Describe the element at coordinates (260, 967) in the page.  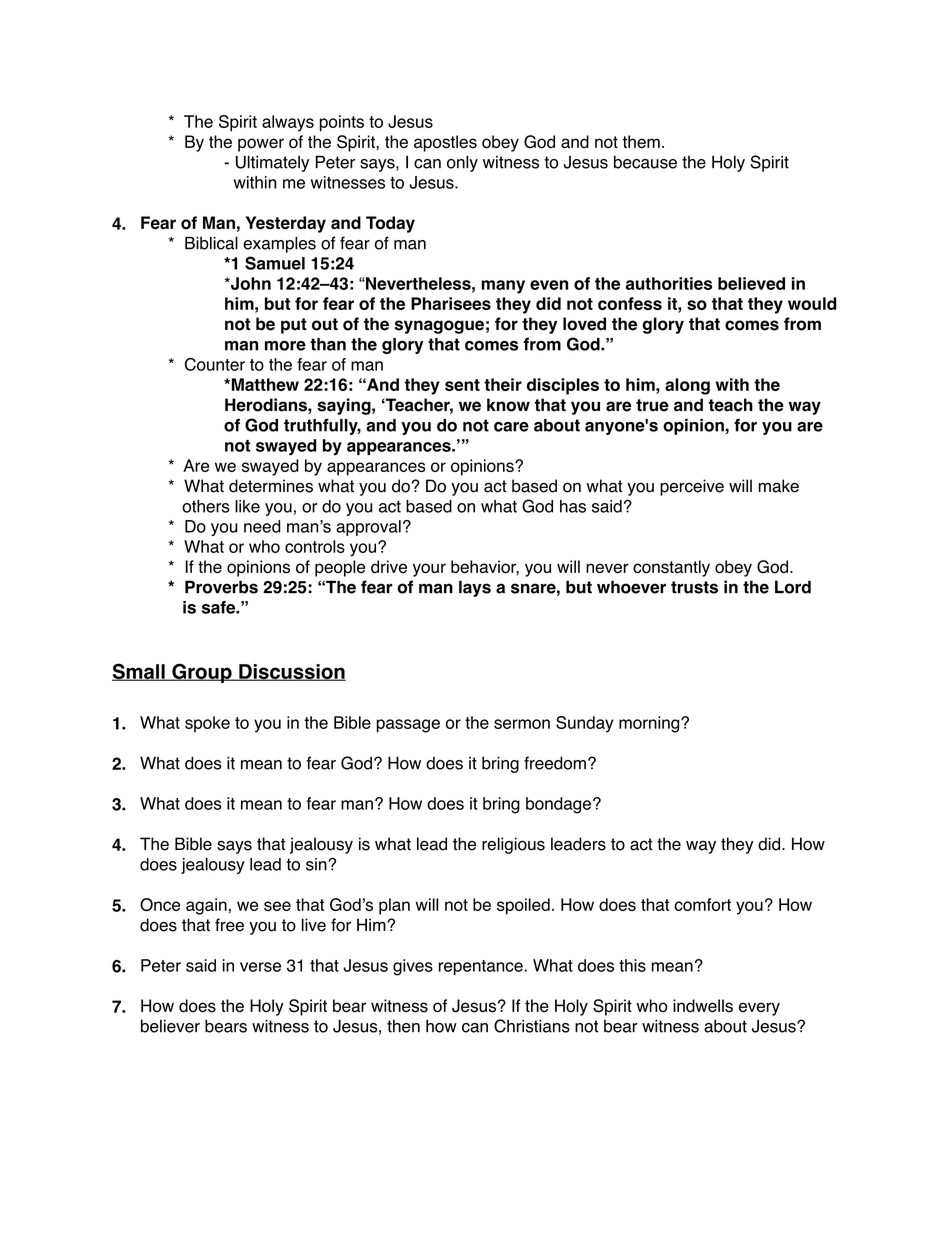
I see `verse` at that location.
